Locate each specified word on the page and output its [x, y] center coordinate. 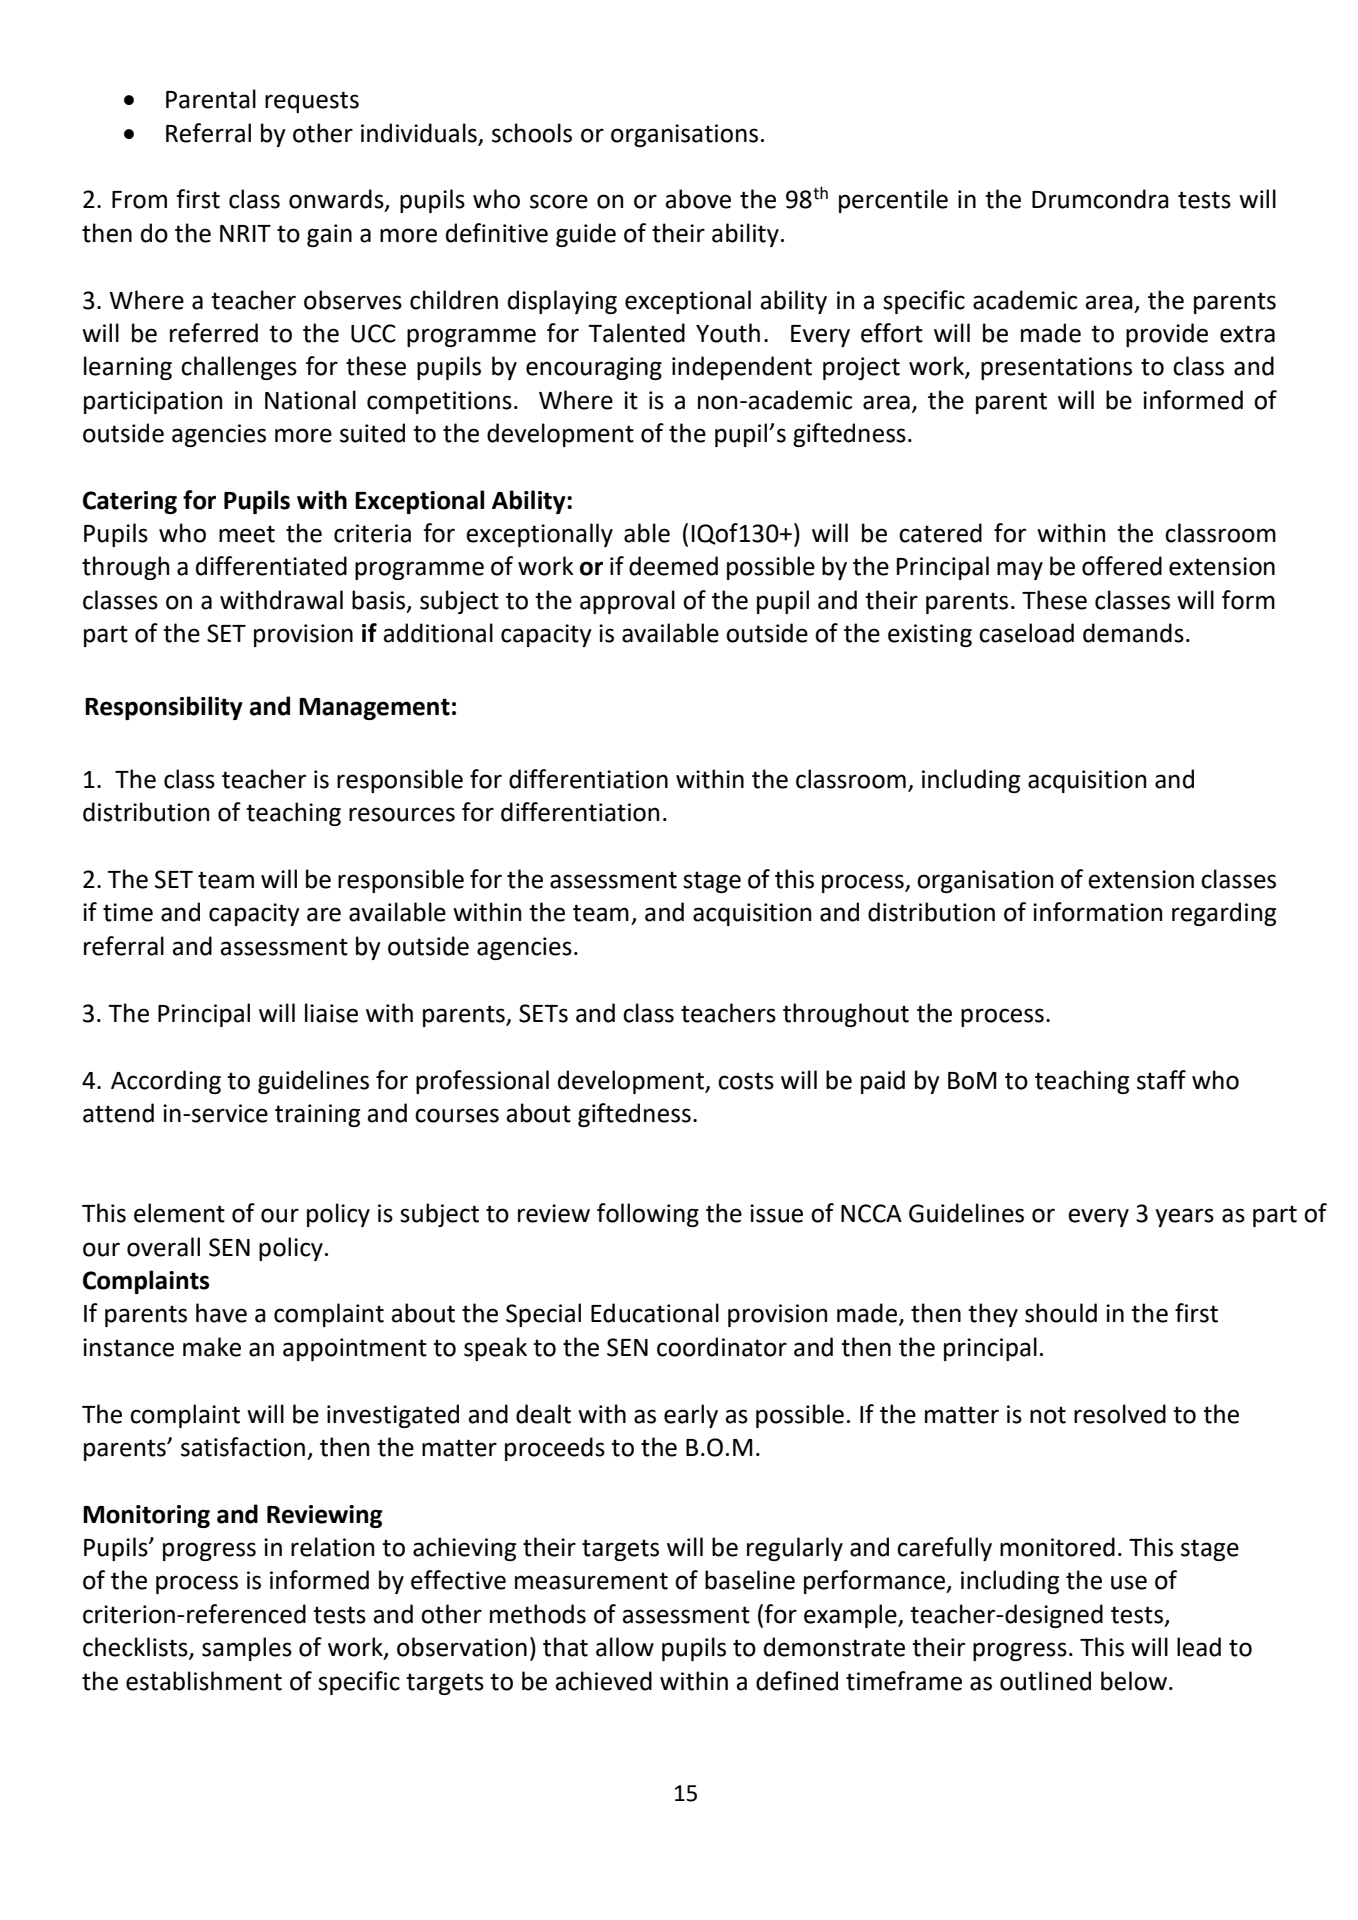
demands [1133, 633]
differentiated [271, 566]
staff [1161, 1080]
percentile [893, 201]
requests [312, 102]
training [317, 1115]
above [698, 199]
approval [627, 602]
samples [247, 1649]
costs [746, 1081]
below [1134, 1681]
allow [625, 1647]
